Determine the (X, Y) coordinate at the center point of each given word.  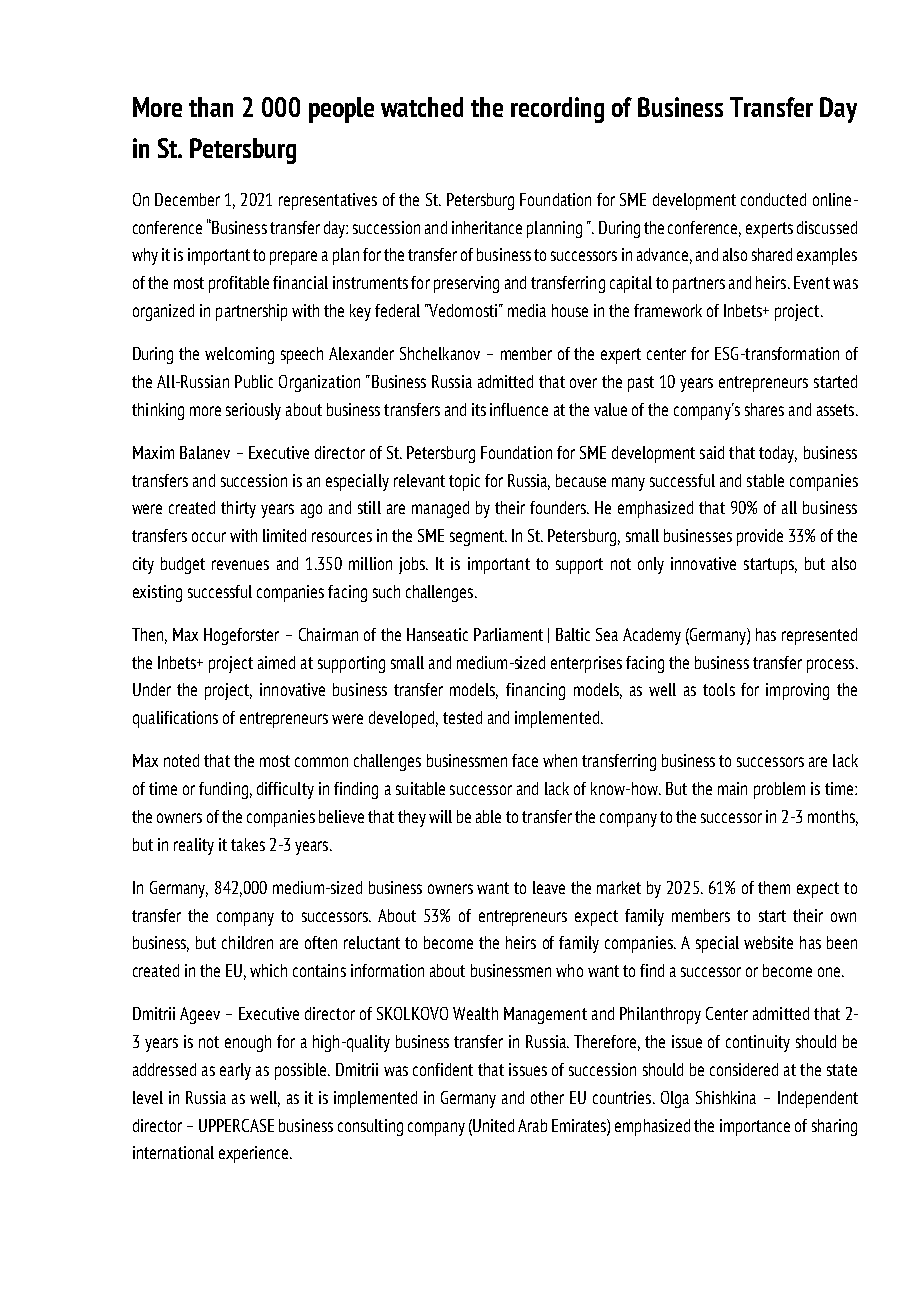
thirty (238, 509)
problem (779, 790)
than (211, 107)
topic (464, 482)
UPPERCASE (236, 1125)
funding (223, 790)
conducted (773, 199)
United (492, 1125)
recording (557, 110)
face (525, 760)
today (778, 454)
